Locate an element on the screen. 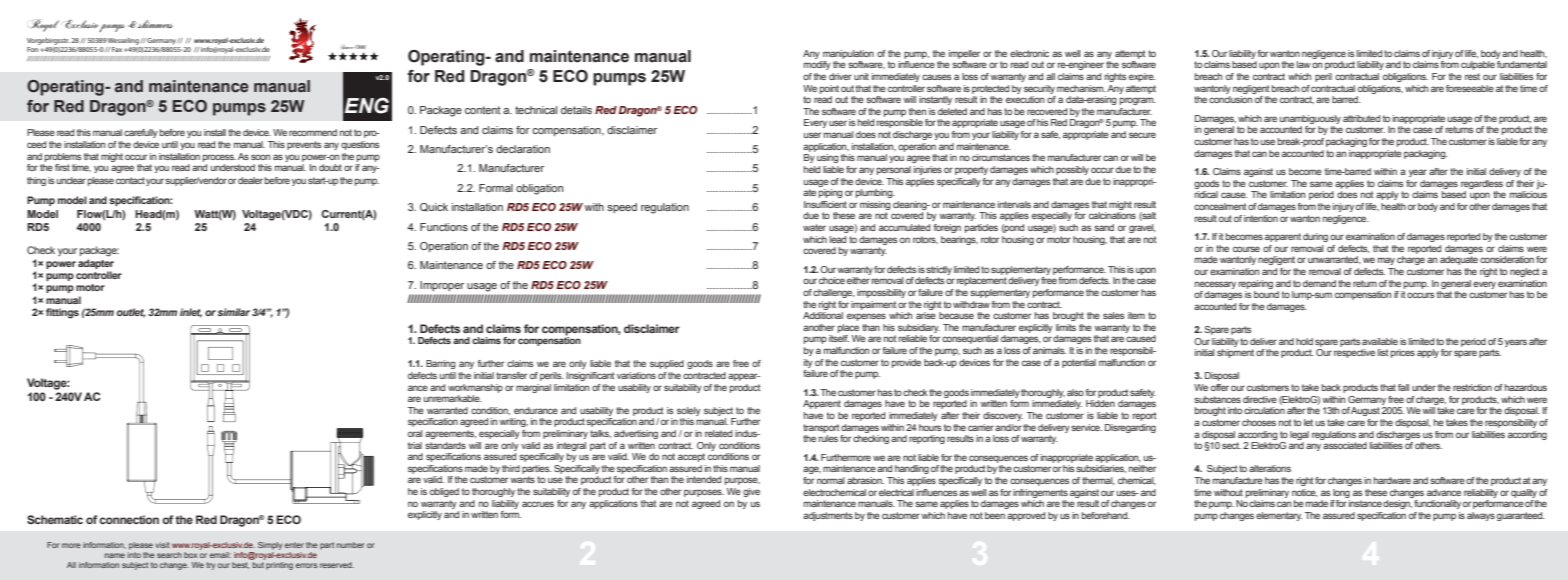 Image resolution: width=1568 pixels, height=580 pixels. legal is located at coordinates (1299, 435).
